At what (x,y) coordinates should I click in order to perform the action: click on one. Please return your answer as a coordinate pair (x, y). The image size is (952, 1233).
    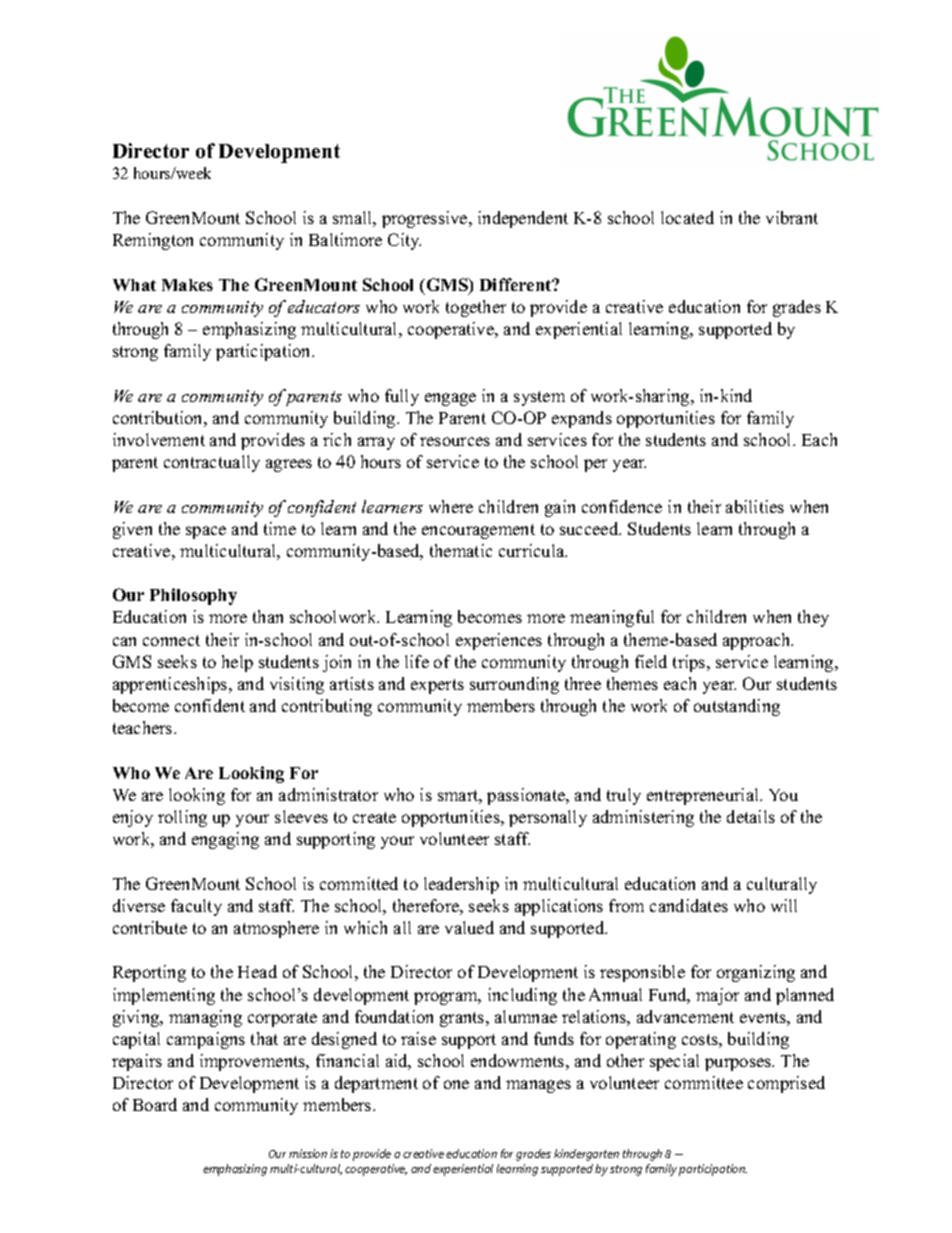
    Looking at the image, I should click on (456, 1084).
